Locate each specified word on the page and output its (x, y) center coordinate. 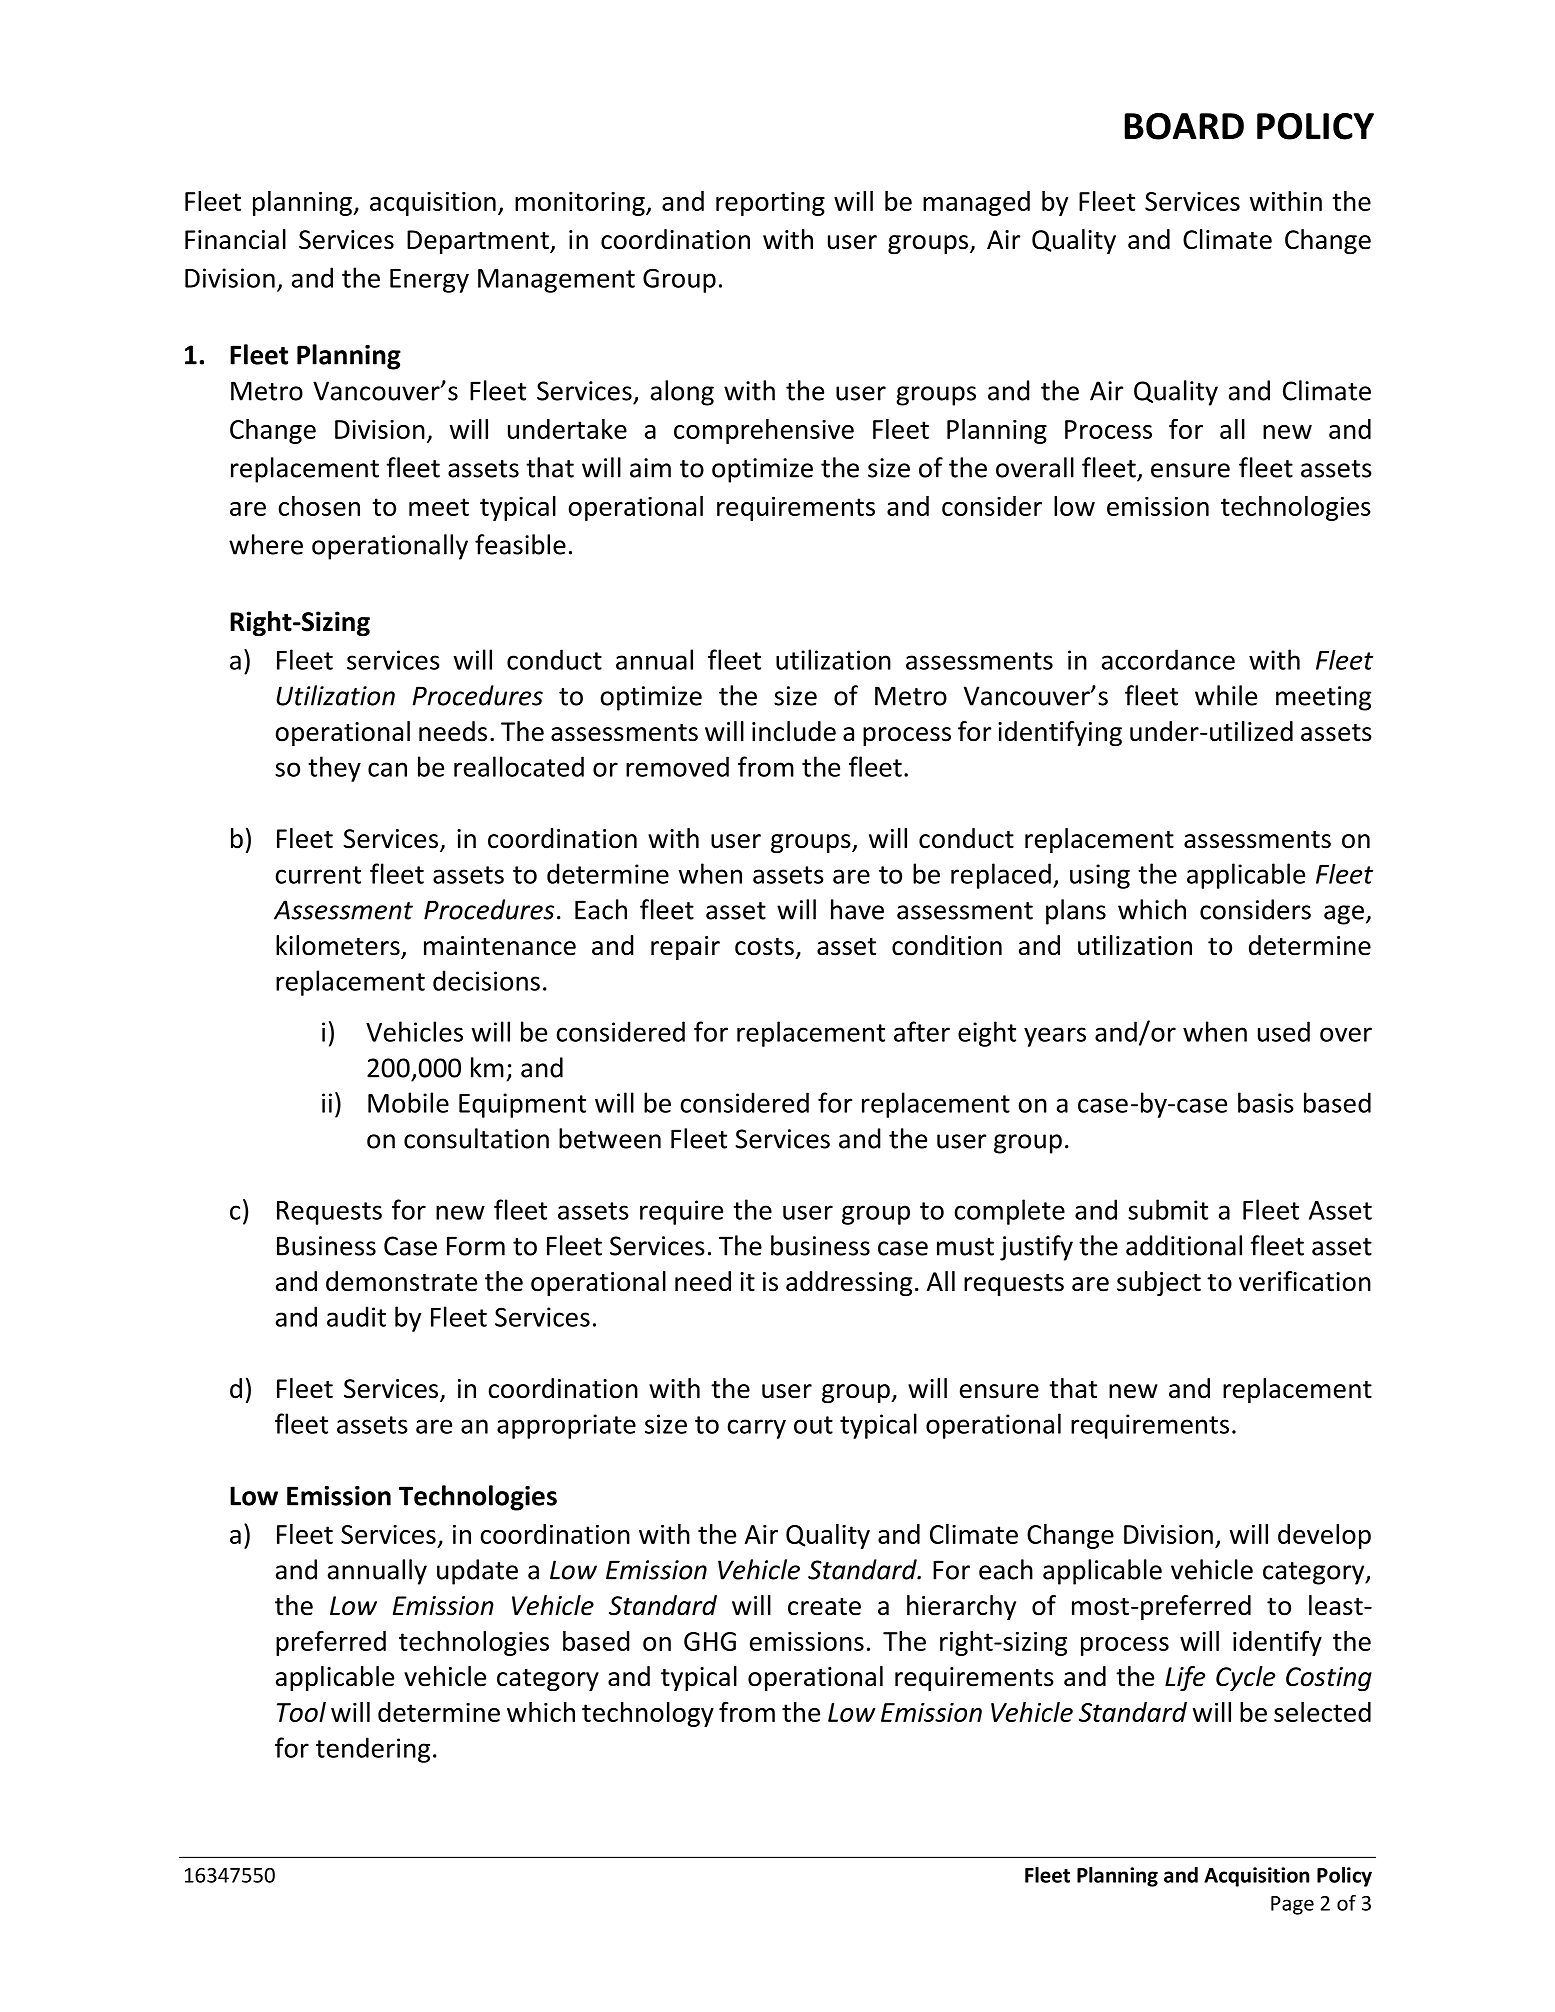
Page (1292, 1905)
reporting (770, 204)
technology (648, 1714)
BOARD (1184, 126)
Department (479, 242)
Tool (301, 1712)
